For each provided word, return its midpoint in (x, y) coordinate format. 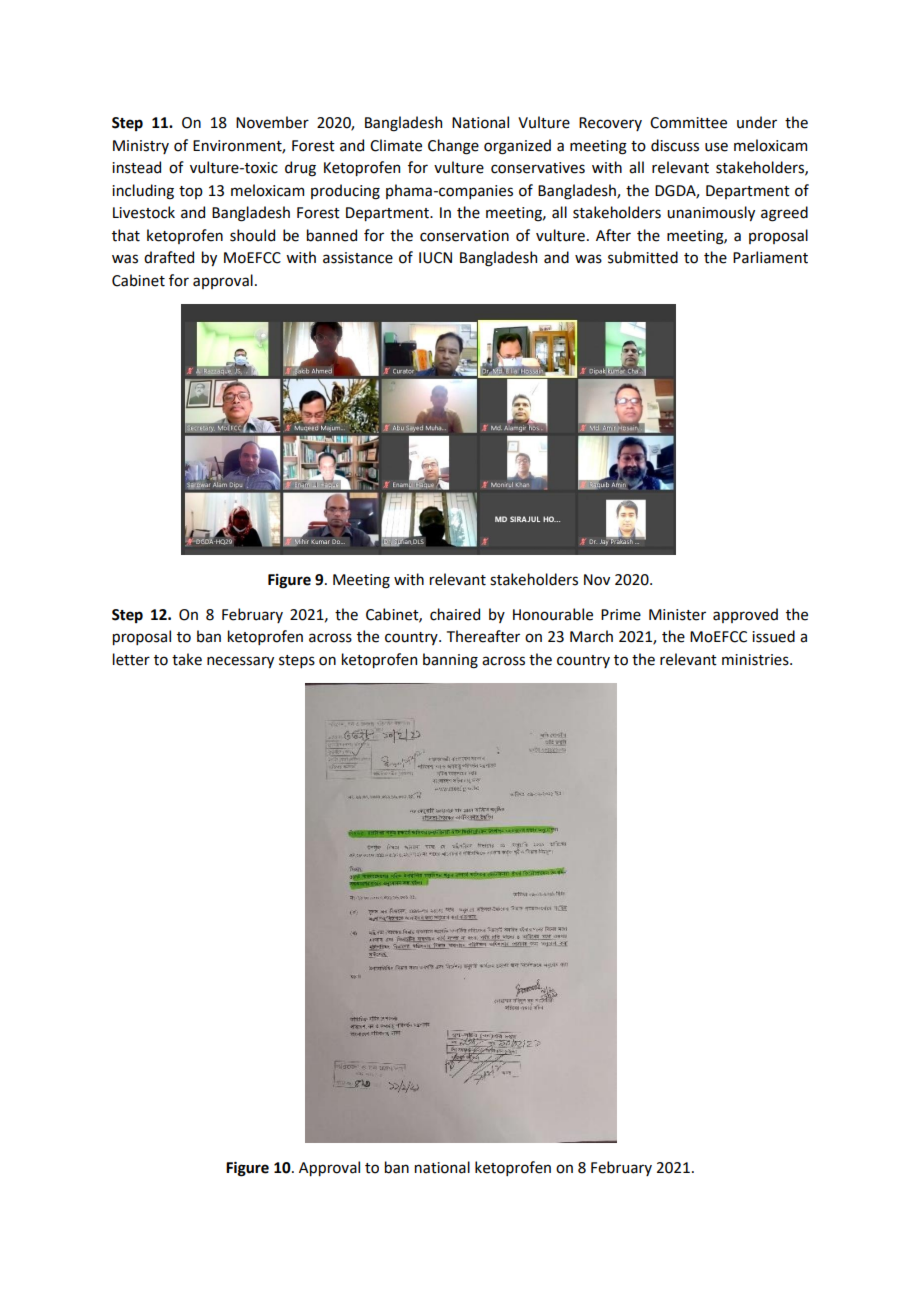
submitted (643, 257)
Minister (677, 615)
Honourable (553, 614)
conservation (464, 236)
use (716, 147)
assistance (358, 258)
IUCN (435, 258)
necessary (240, 662)
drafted (169, 257)
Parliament (770, 257)
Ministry (141, 147)
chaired (455, 614)
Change (453, 147)
